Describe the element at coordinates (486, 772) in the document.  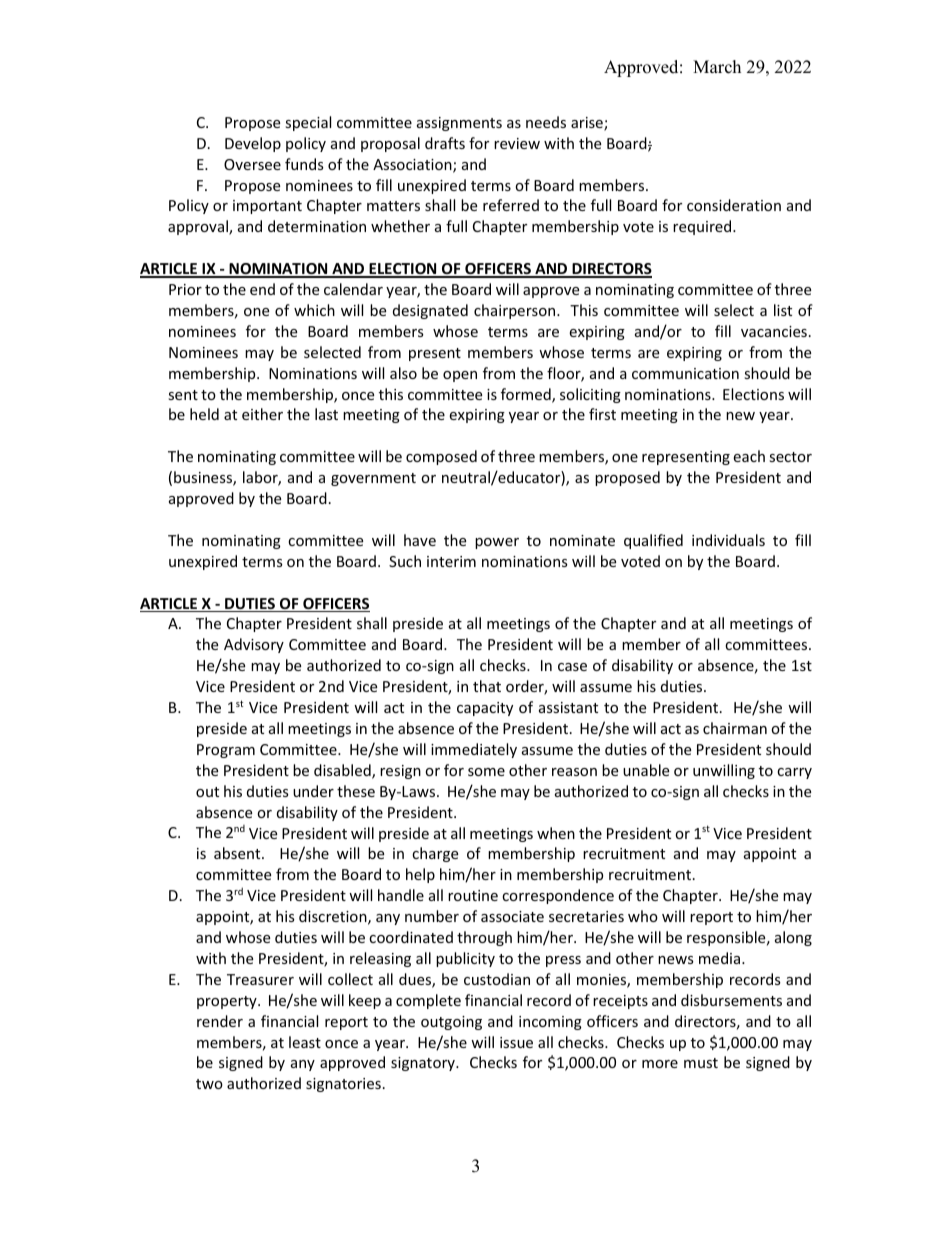
I see `some` at that location.
